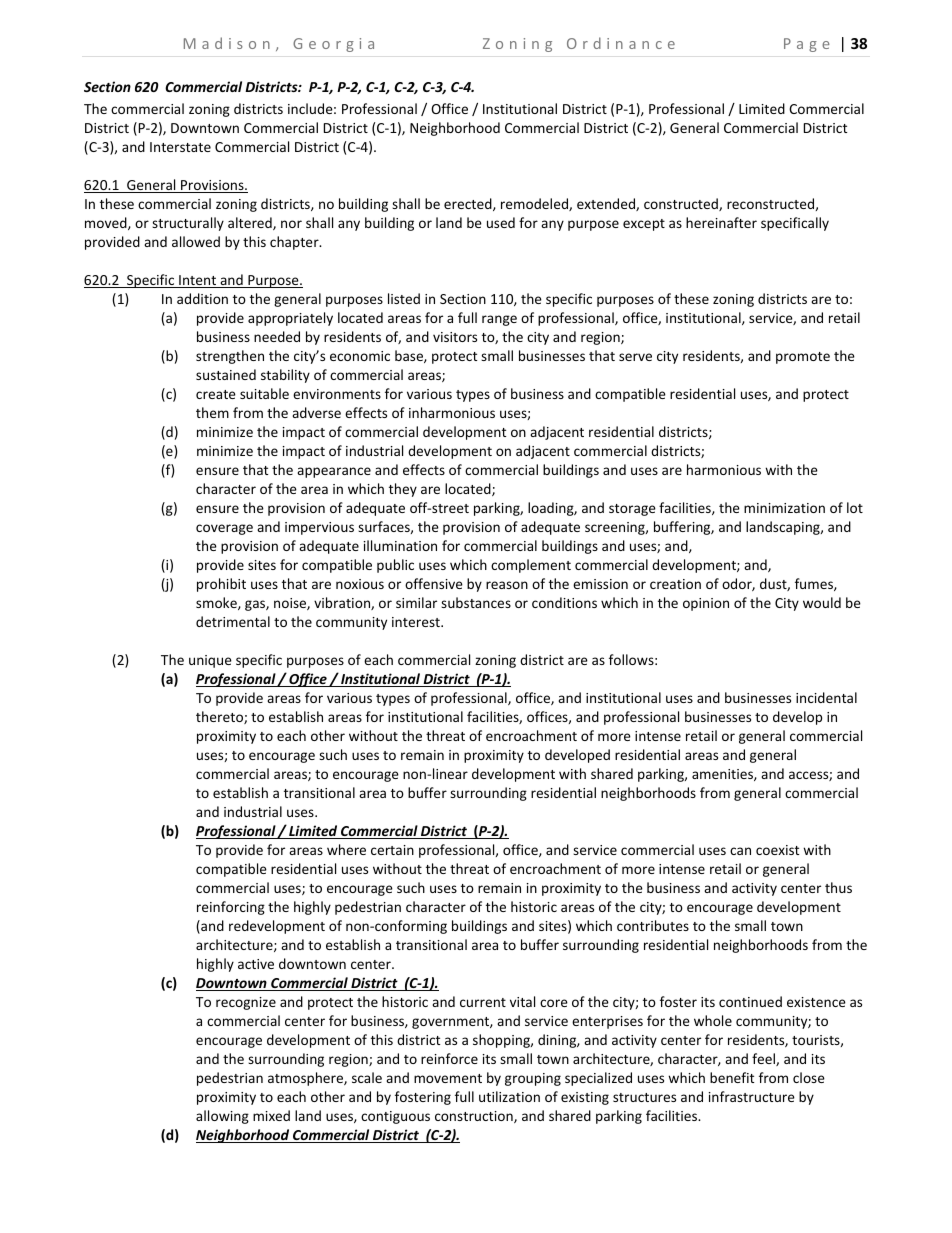 Image resolution: width=952 pixels, height=1233 pixels. Describe the element at coordinates (392, 850) in the page. I see `certain` at that location.
